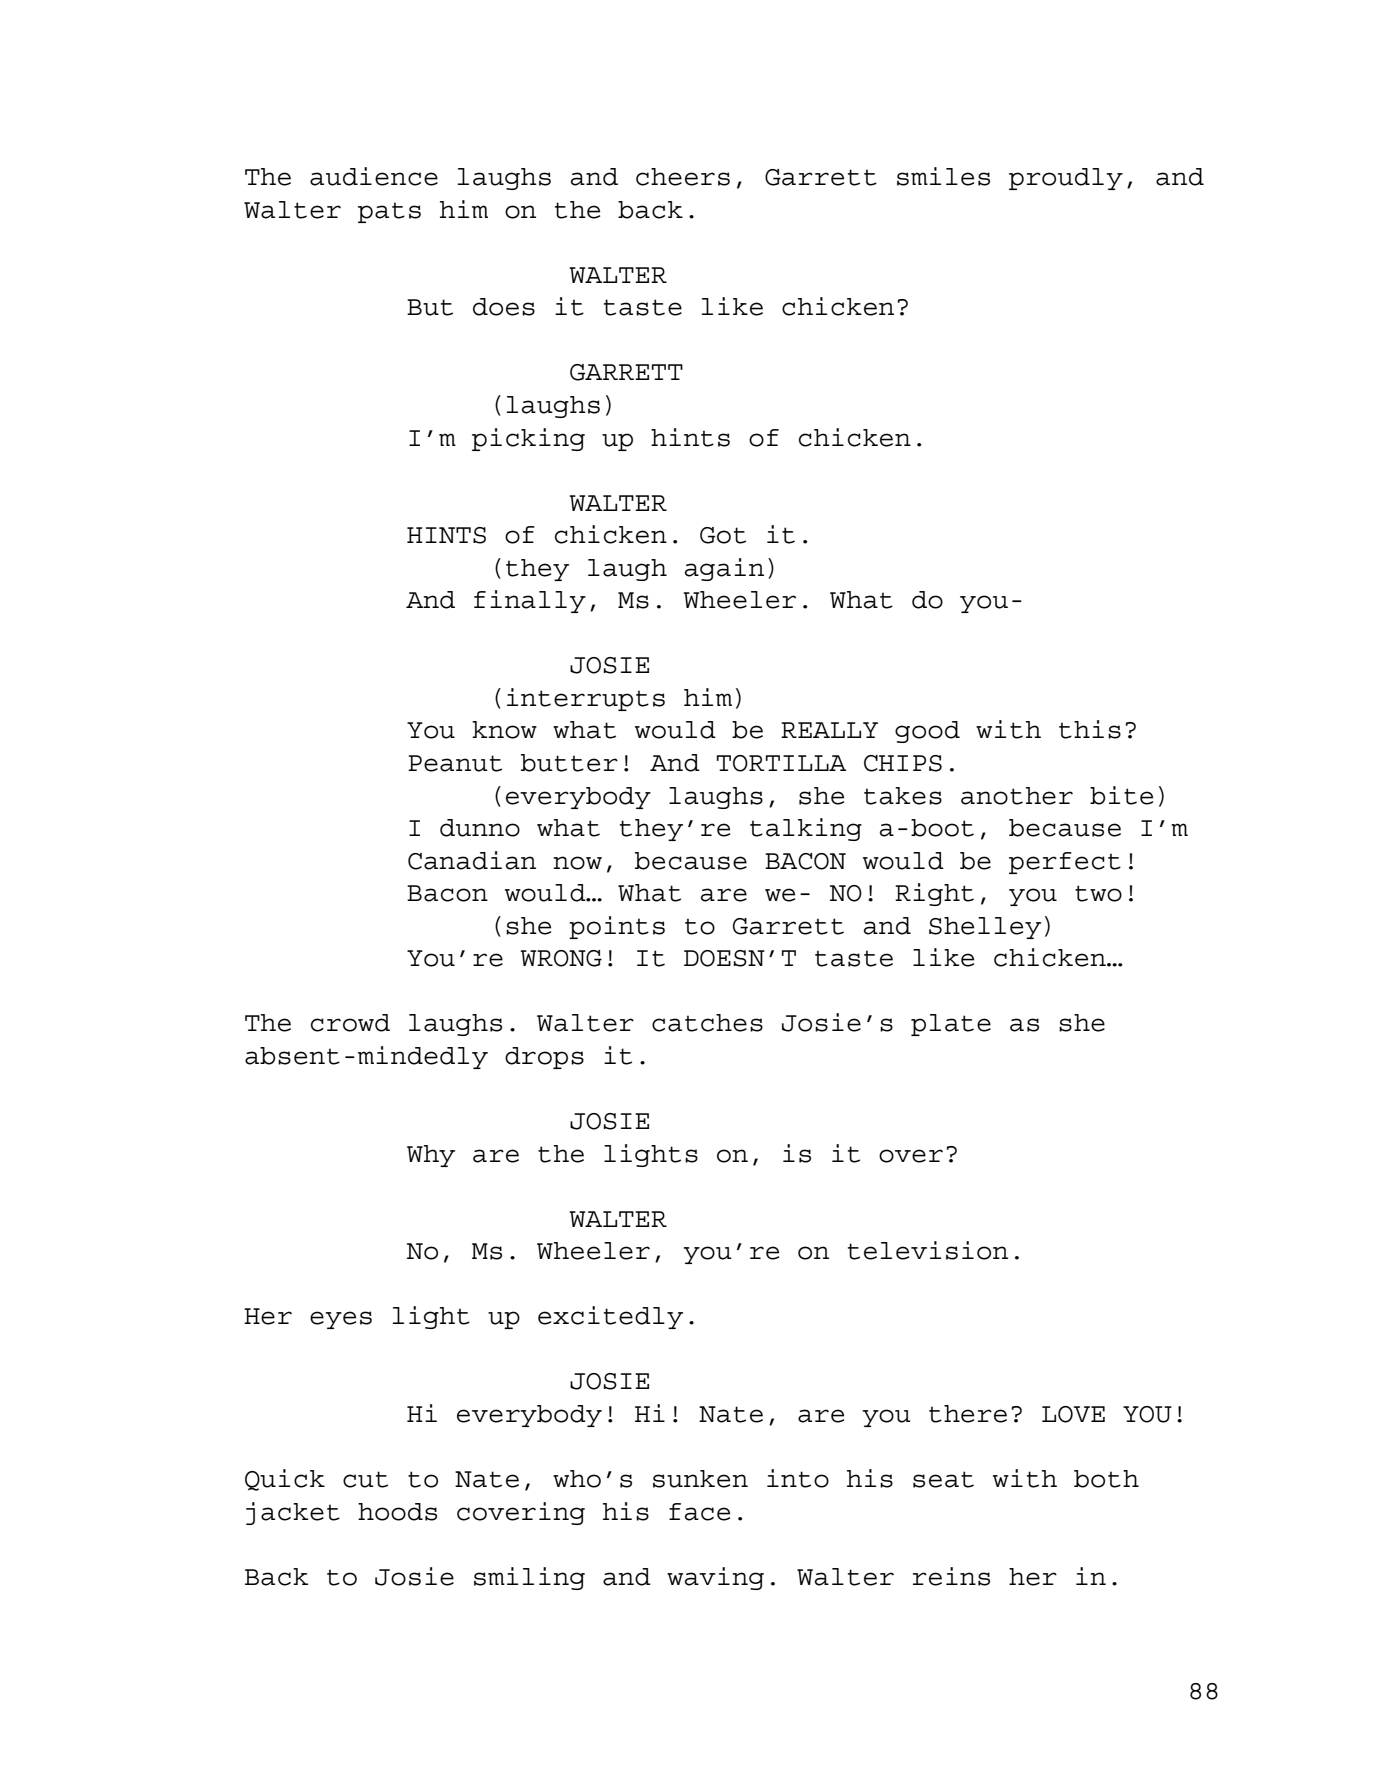 The width and height of the page is (1383, 1790). I want to click on hoods, so click(397, 1512).
